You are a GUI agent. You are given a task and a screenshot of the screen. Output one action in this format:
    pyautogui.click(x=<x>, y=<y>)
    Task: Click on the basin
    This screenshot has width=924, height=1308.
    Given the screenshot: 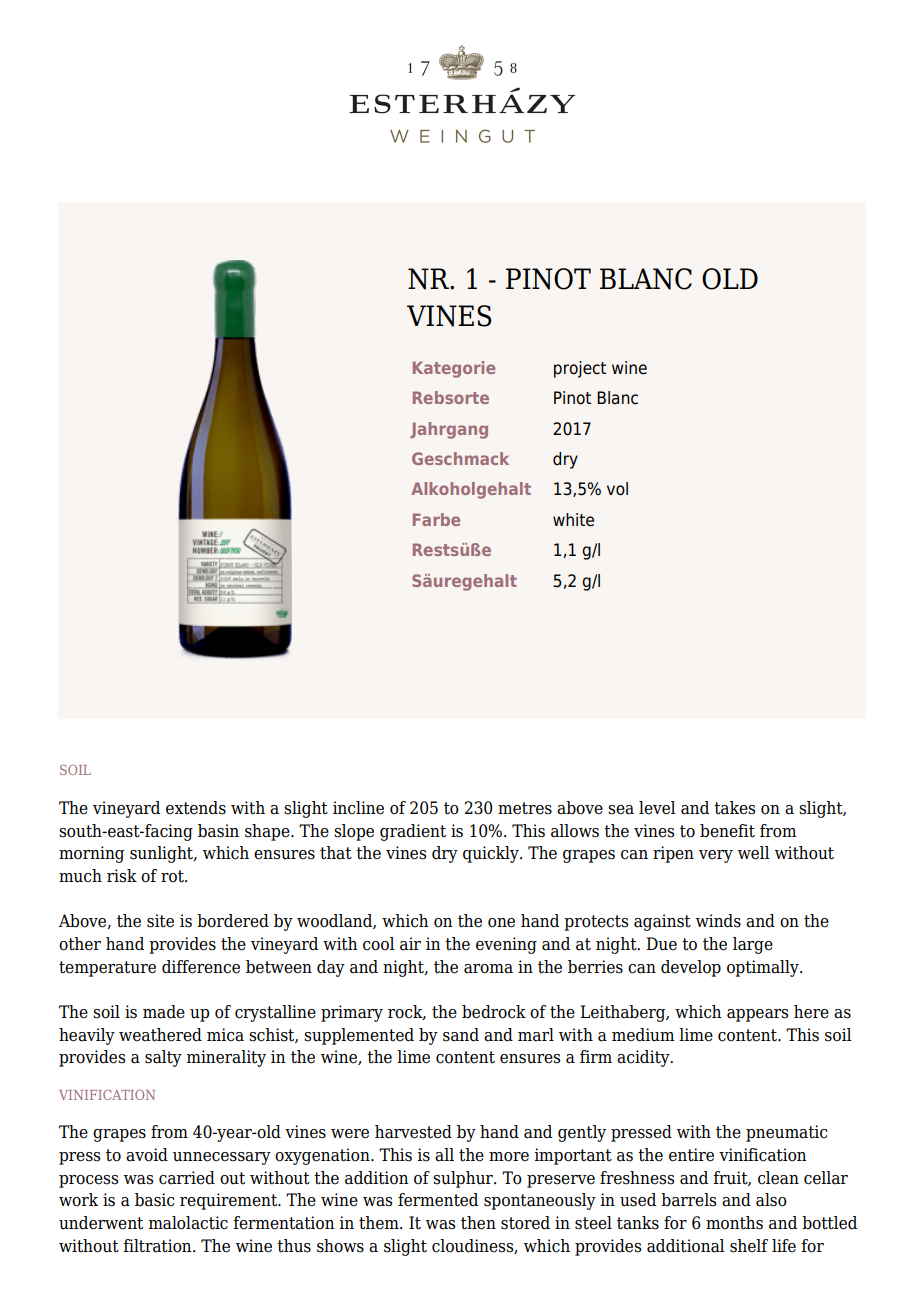 What is the action you would take?
    pyautogui.click(x=218, y=831)
